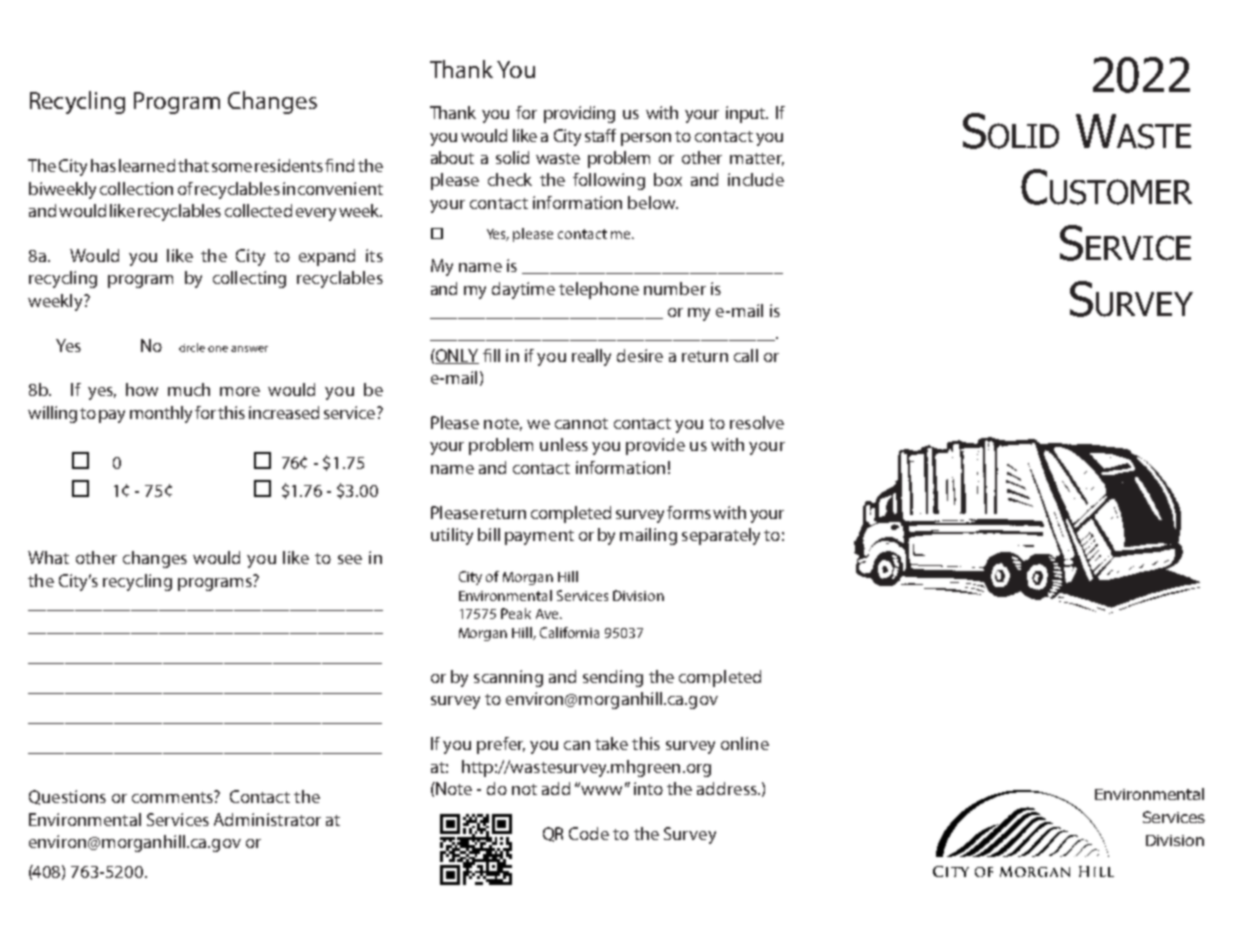  Describe the element at coordinates (508, 678) in the document. I see `scanning` at that location.
